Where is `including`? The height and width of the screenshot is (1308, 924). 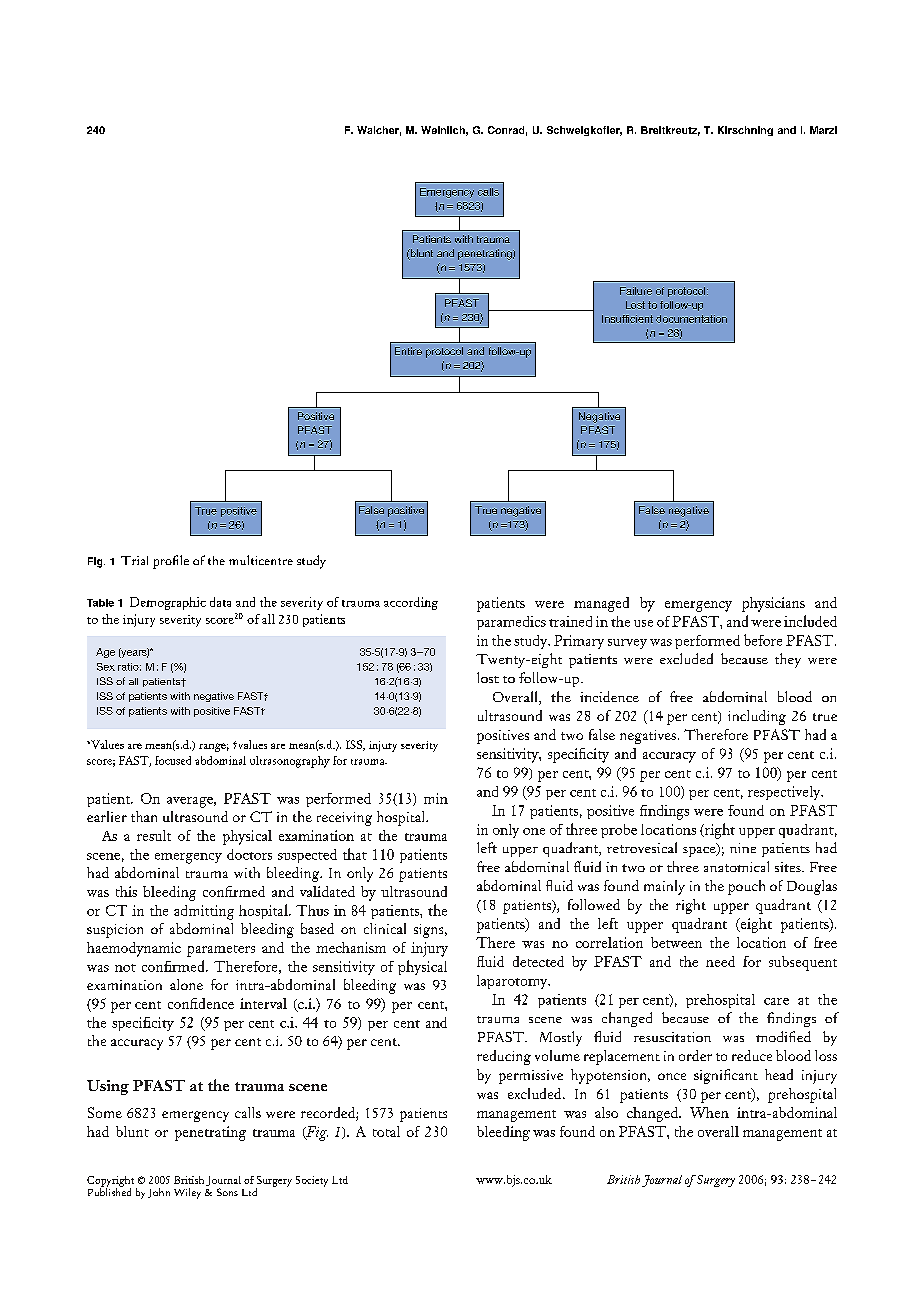
including is located at coordinates (757, 717).
